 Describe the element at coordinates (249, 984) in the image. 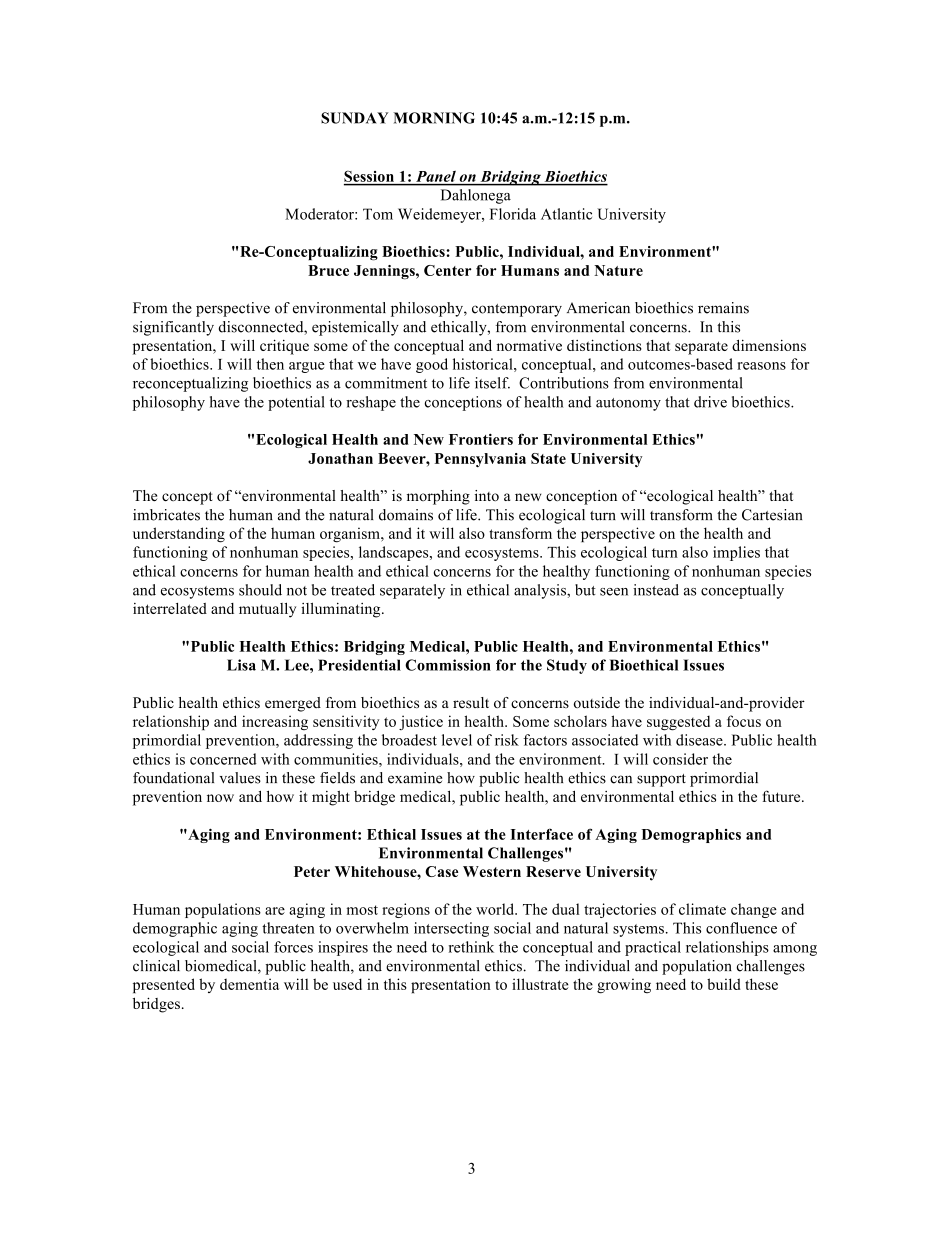

I see `dementia` at that location.
